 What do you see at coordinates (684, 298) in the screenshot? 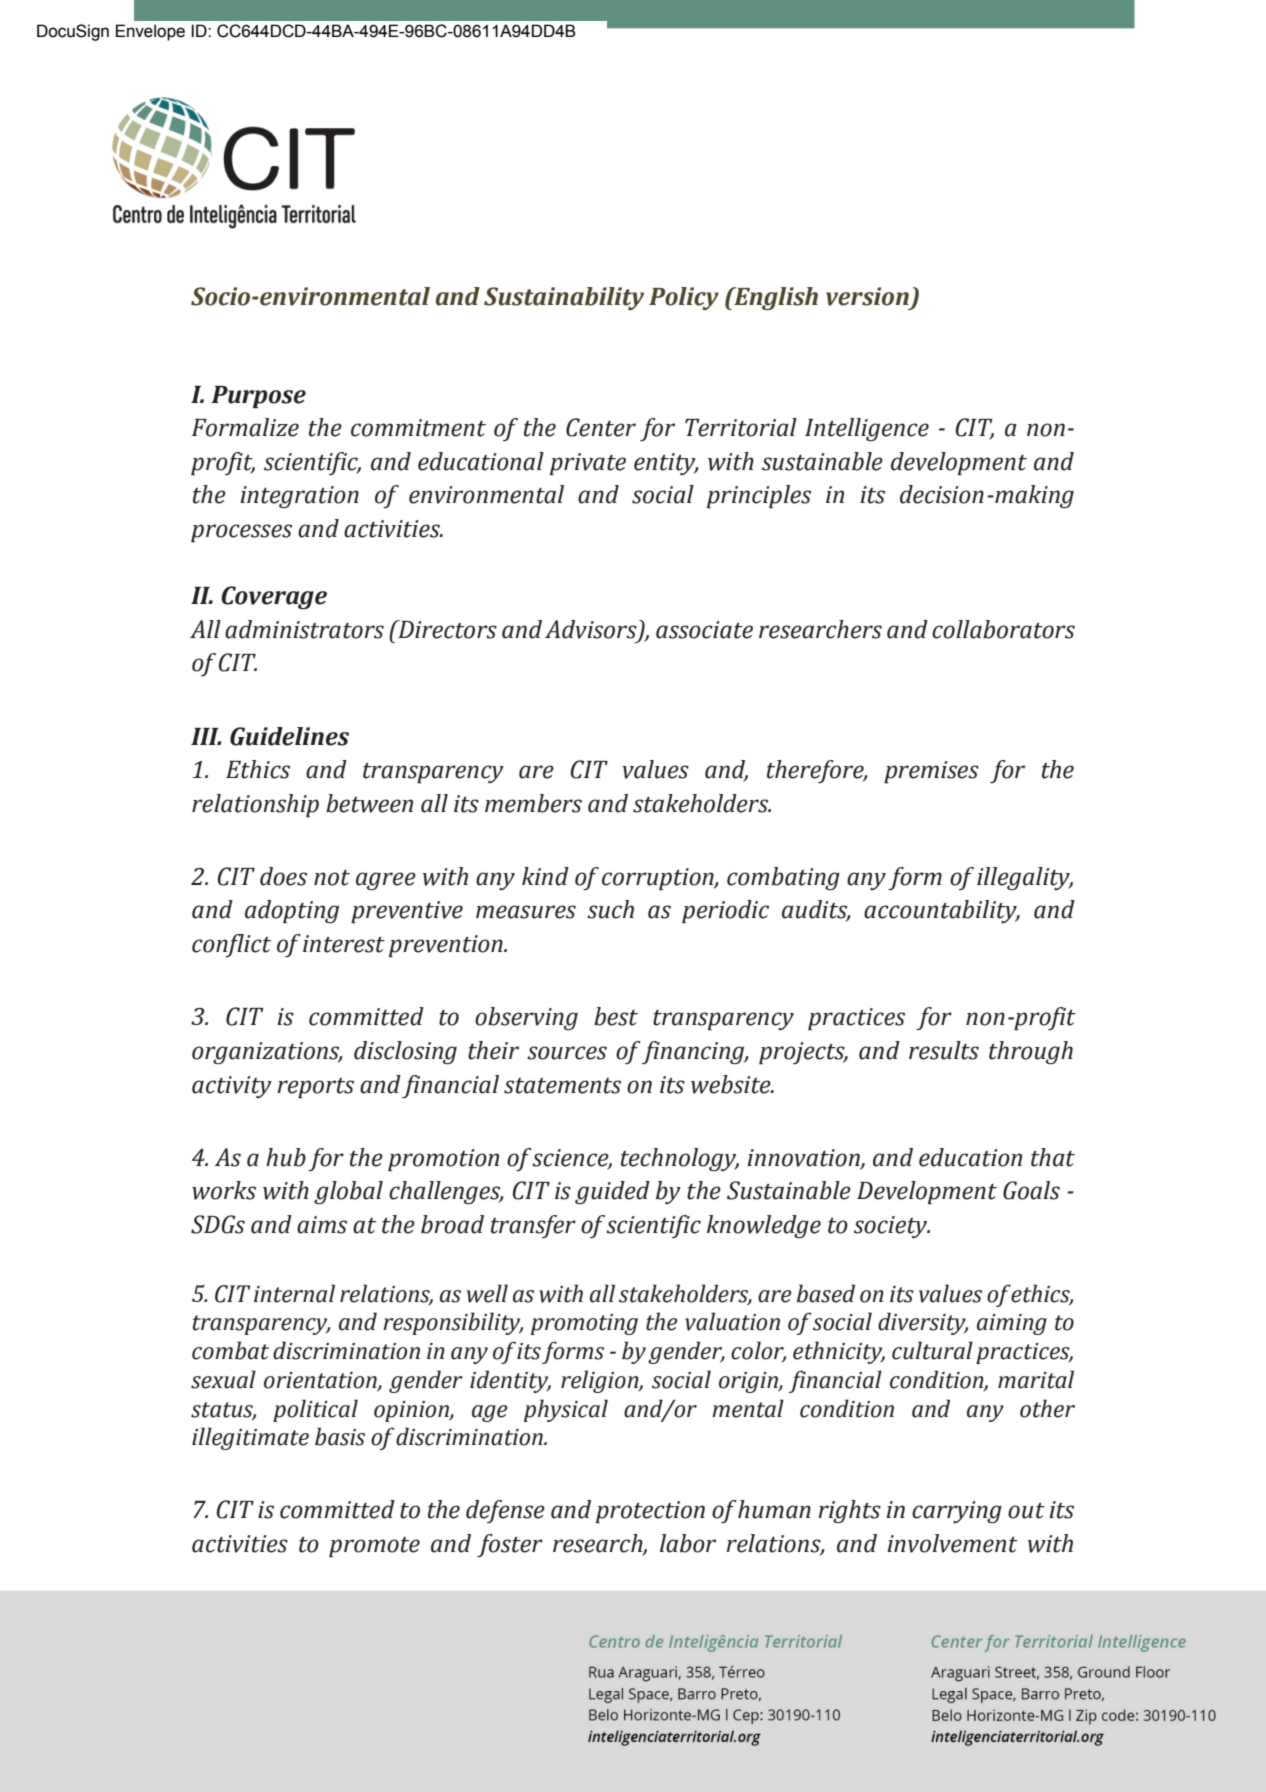
I see `Policy` at bounding box center [684, 298].
